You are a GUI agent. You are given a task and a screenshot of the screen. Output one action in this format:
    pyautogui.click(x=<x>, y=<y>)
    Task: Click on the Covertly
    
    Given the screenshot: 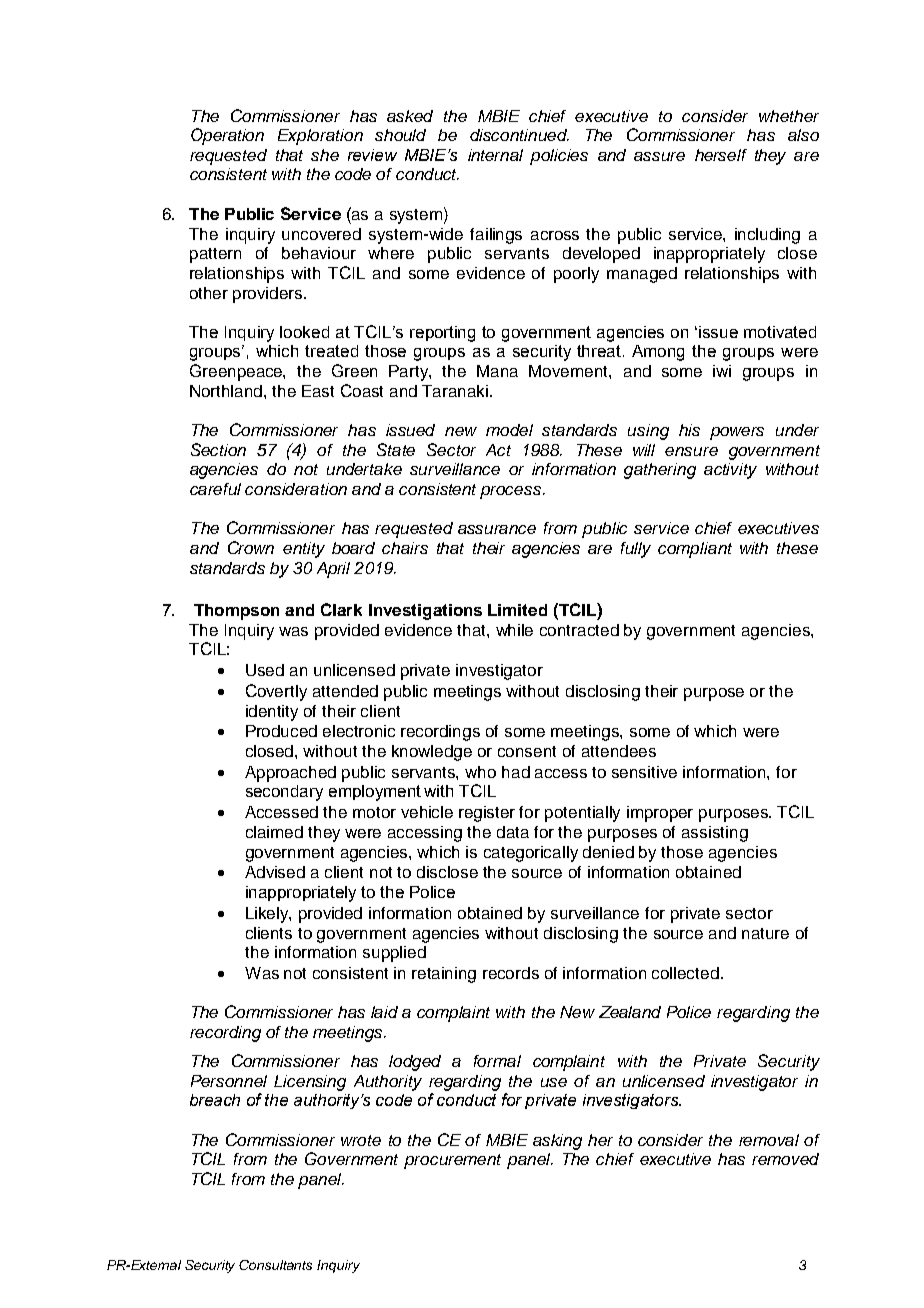 What is the action you would take?
    pyautogui.click(x=276, y=692)
